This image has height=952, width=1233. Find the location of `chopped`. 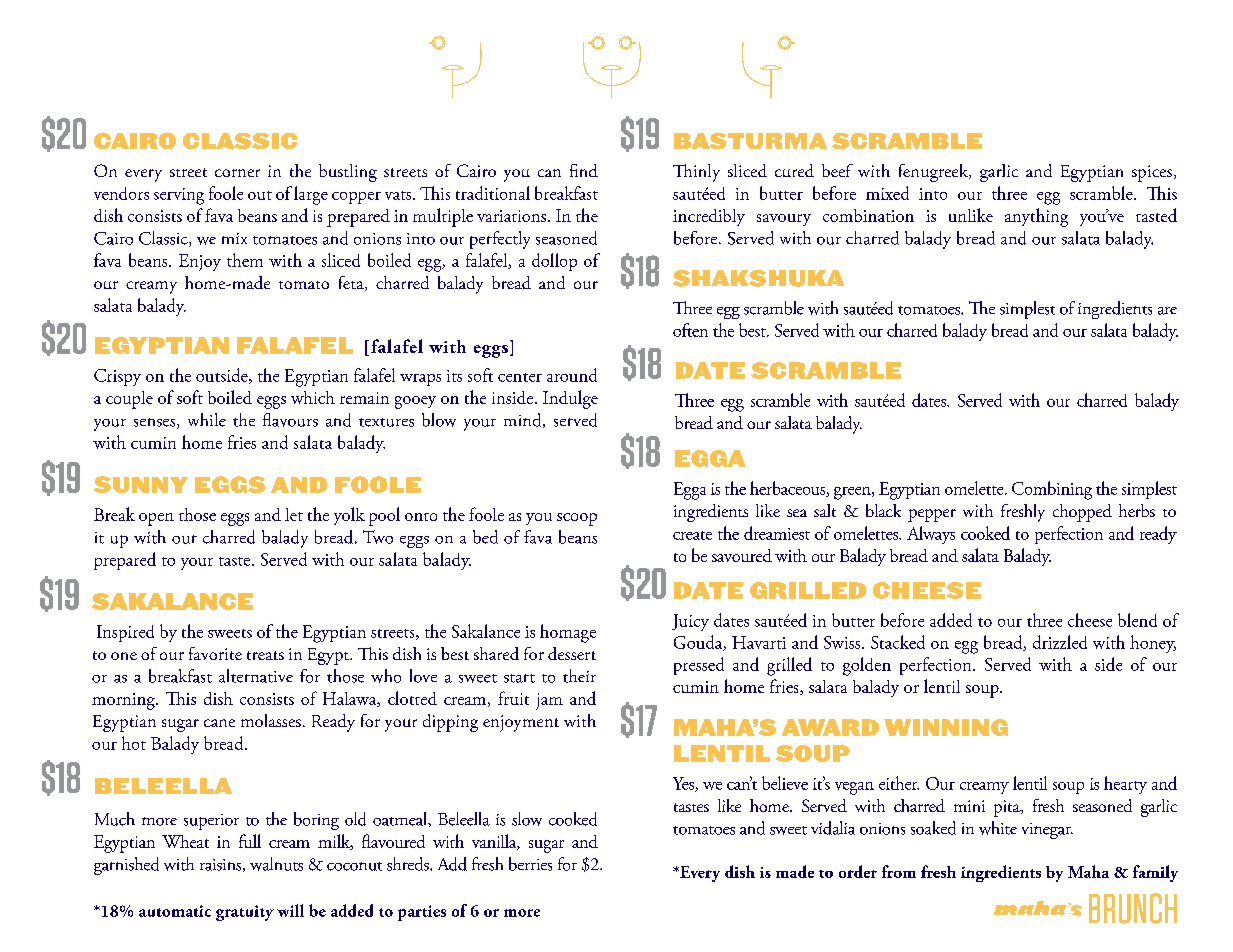

chopped is located at coordinates (1082, 513).
